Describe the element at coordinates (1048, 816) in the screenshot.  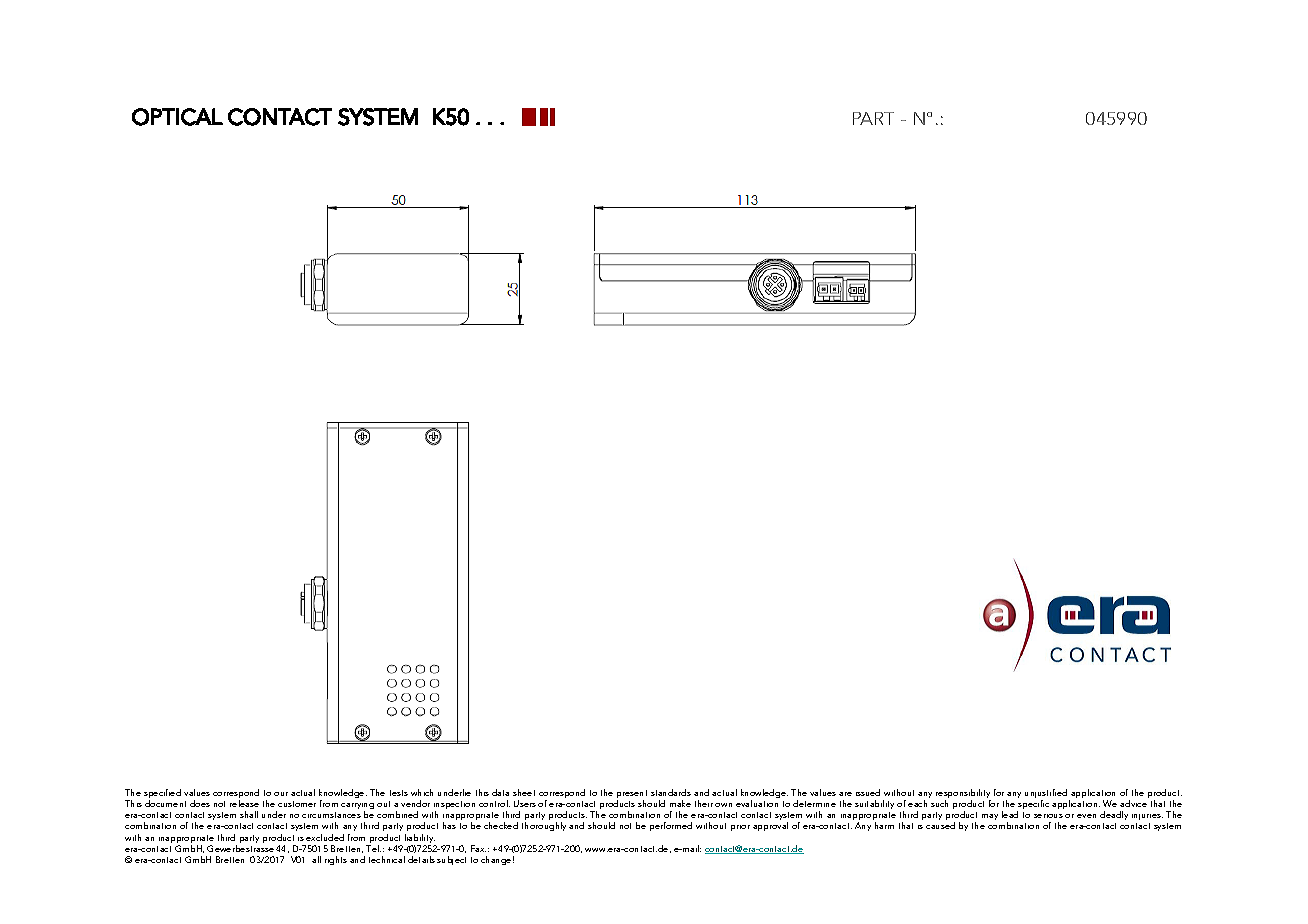
I see `serious` at that location.
